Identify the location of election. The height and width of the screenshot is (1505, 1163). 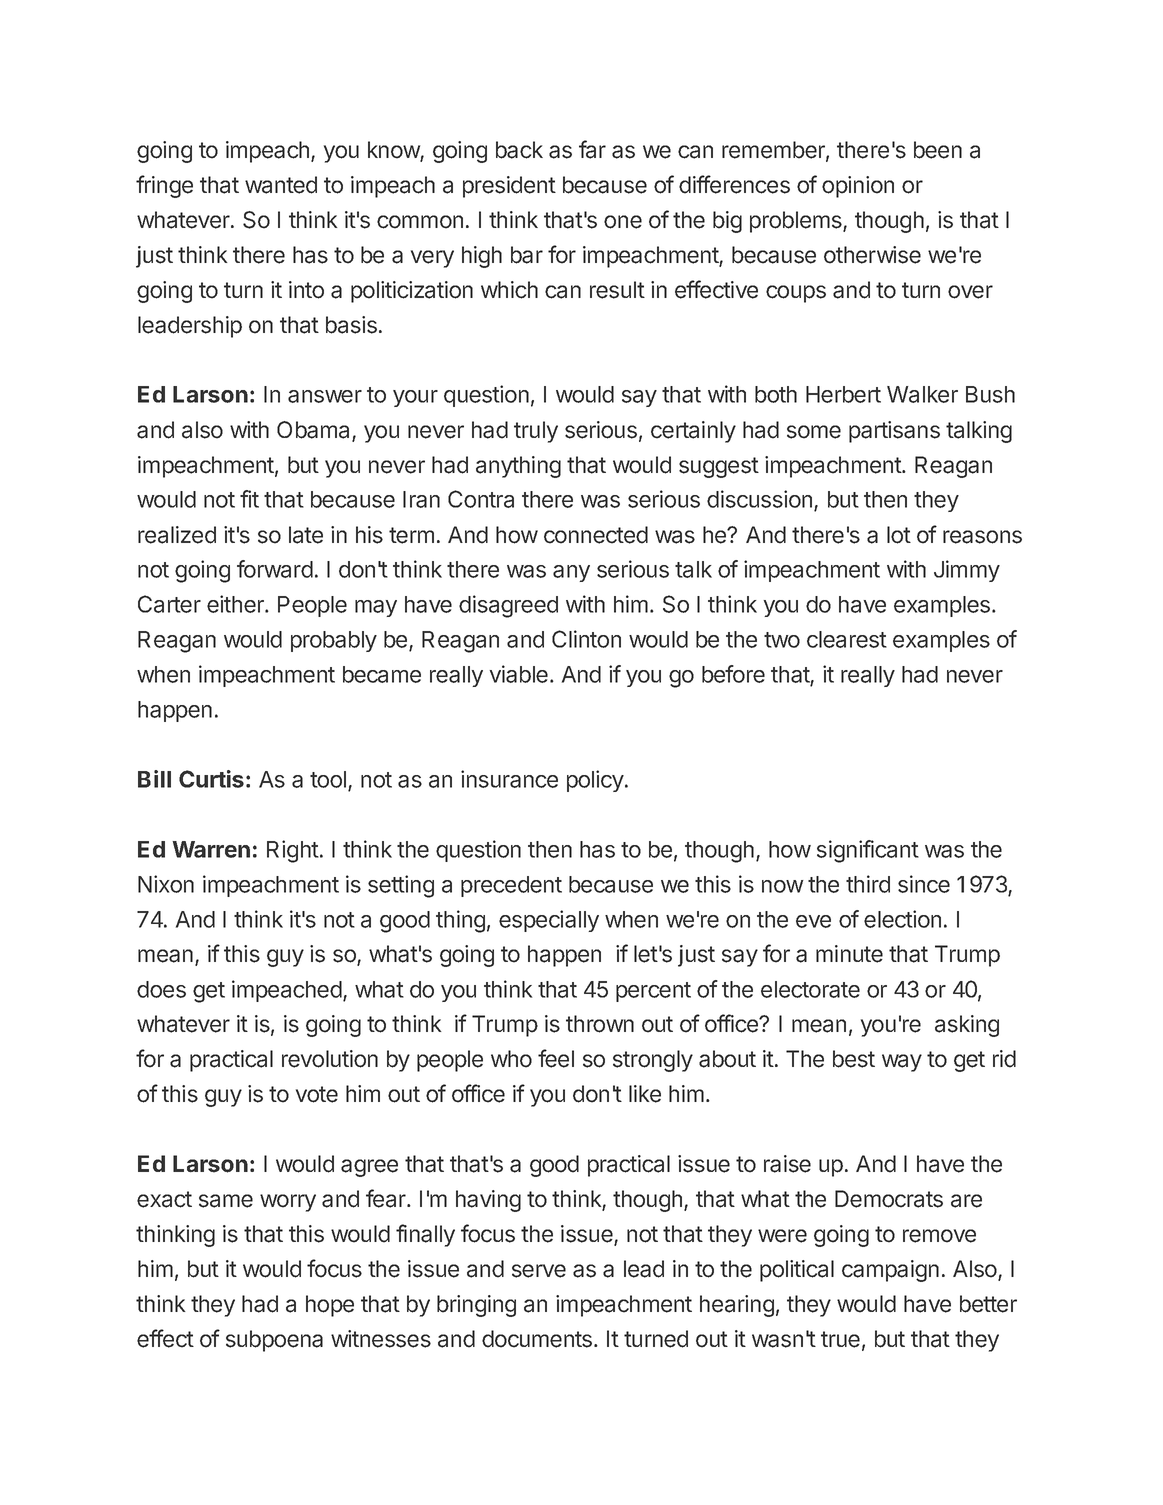
(902, 919).
